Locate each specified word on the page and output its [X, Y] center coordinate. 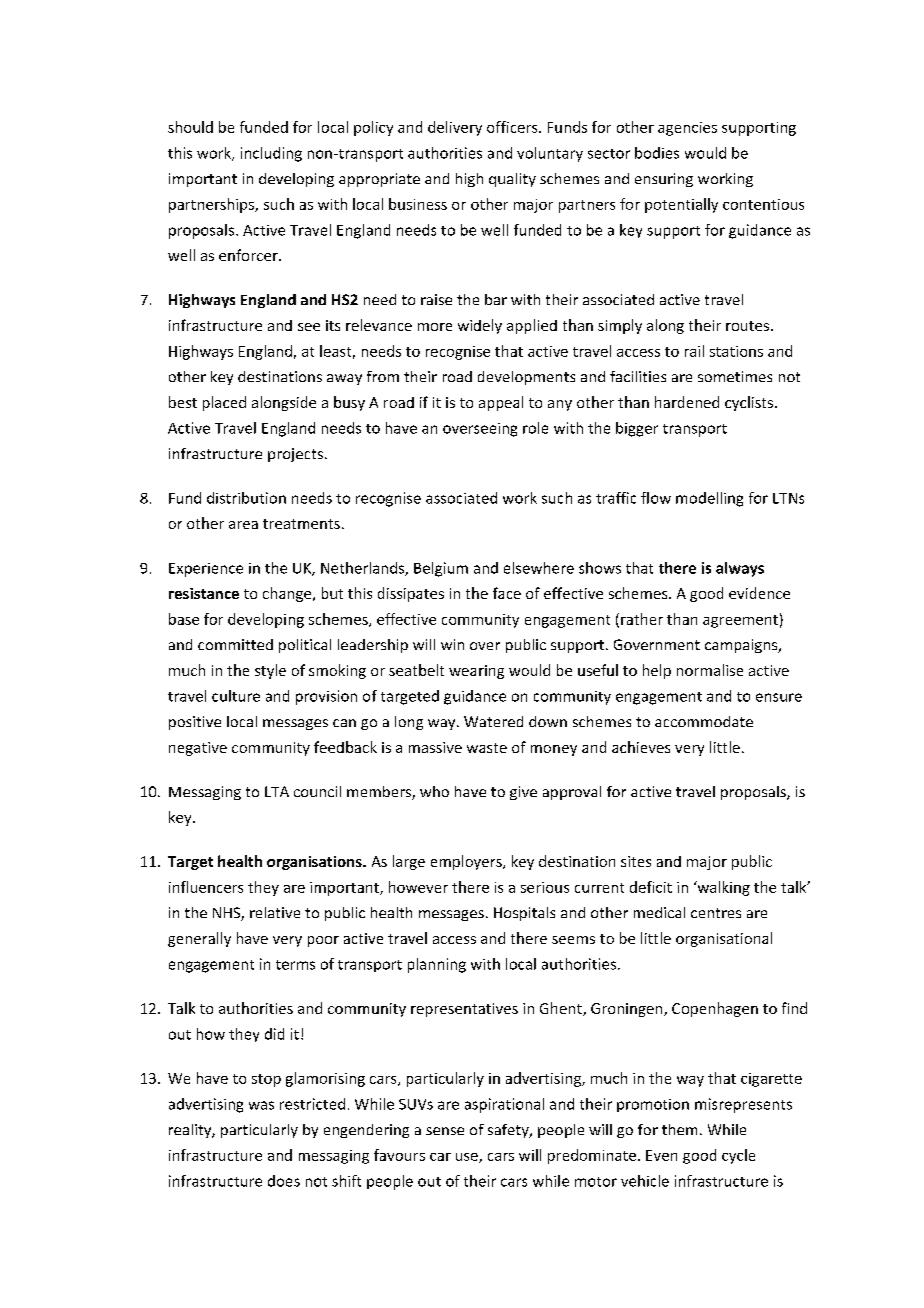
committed [235, 644]
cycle [738, 1156]
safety [509, 1131]
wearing [476, 672]
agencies [687, 129]
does [284, 1181]
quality [512, 180]
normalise [710, 670]
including [271, 154]
